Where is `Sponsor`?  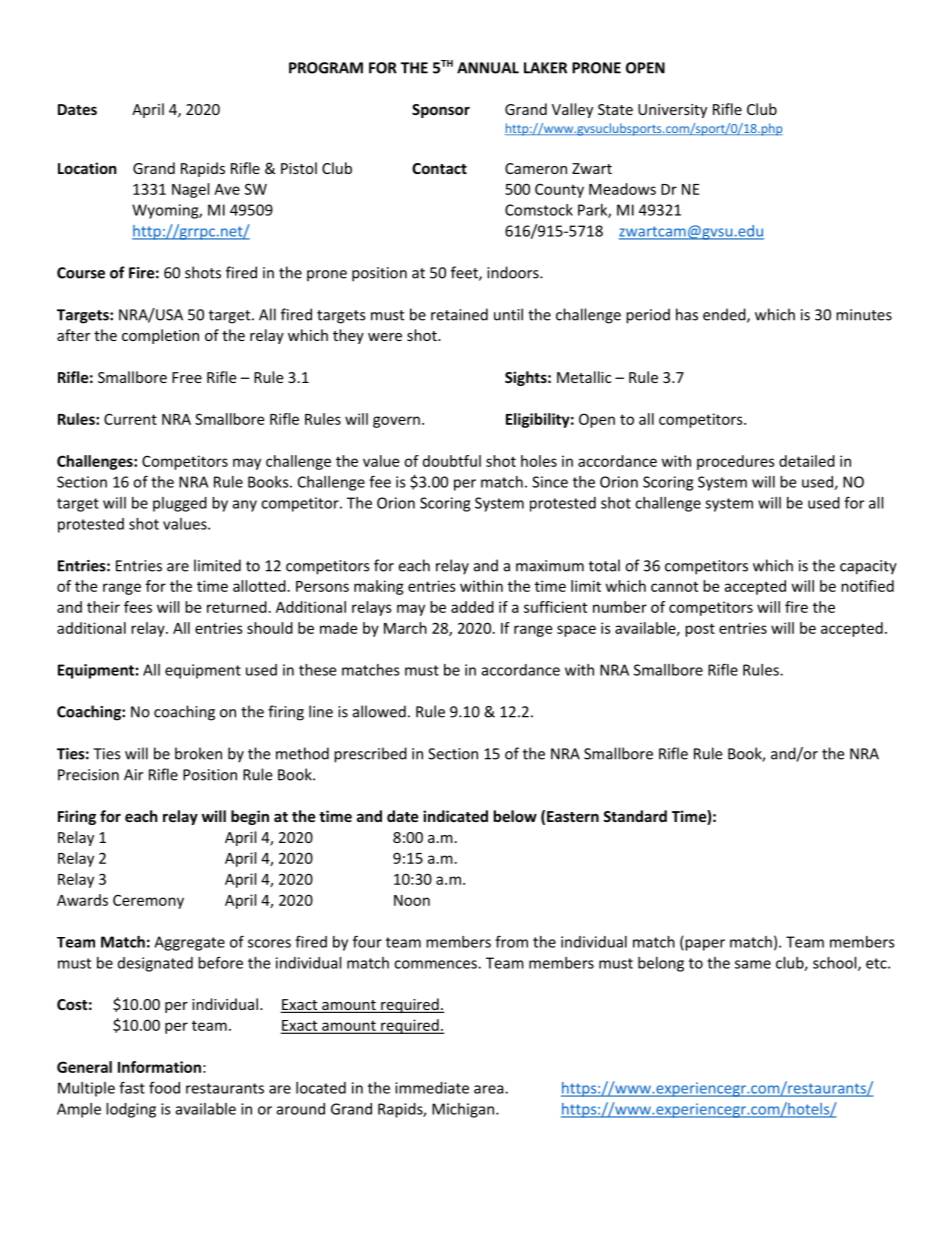 Sponsor is located at coordinates (441, 111).
